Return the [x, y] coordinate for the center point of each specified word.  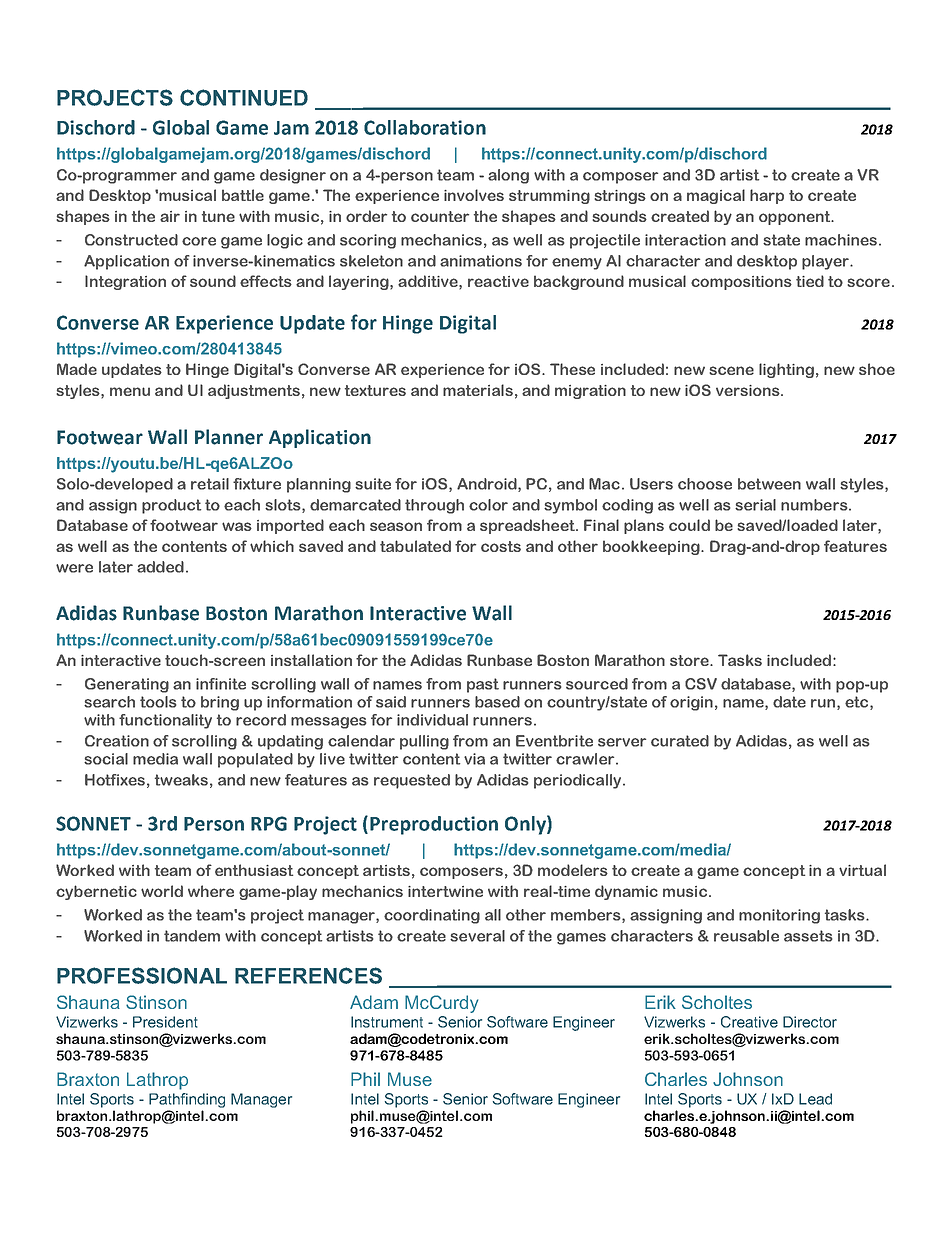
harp [767, 196]
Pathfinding [187, 1100]
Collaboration [425, 127]
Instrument [387, 1022]
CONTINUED [244, 97]
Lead [815, 1099]
